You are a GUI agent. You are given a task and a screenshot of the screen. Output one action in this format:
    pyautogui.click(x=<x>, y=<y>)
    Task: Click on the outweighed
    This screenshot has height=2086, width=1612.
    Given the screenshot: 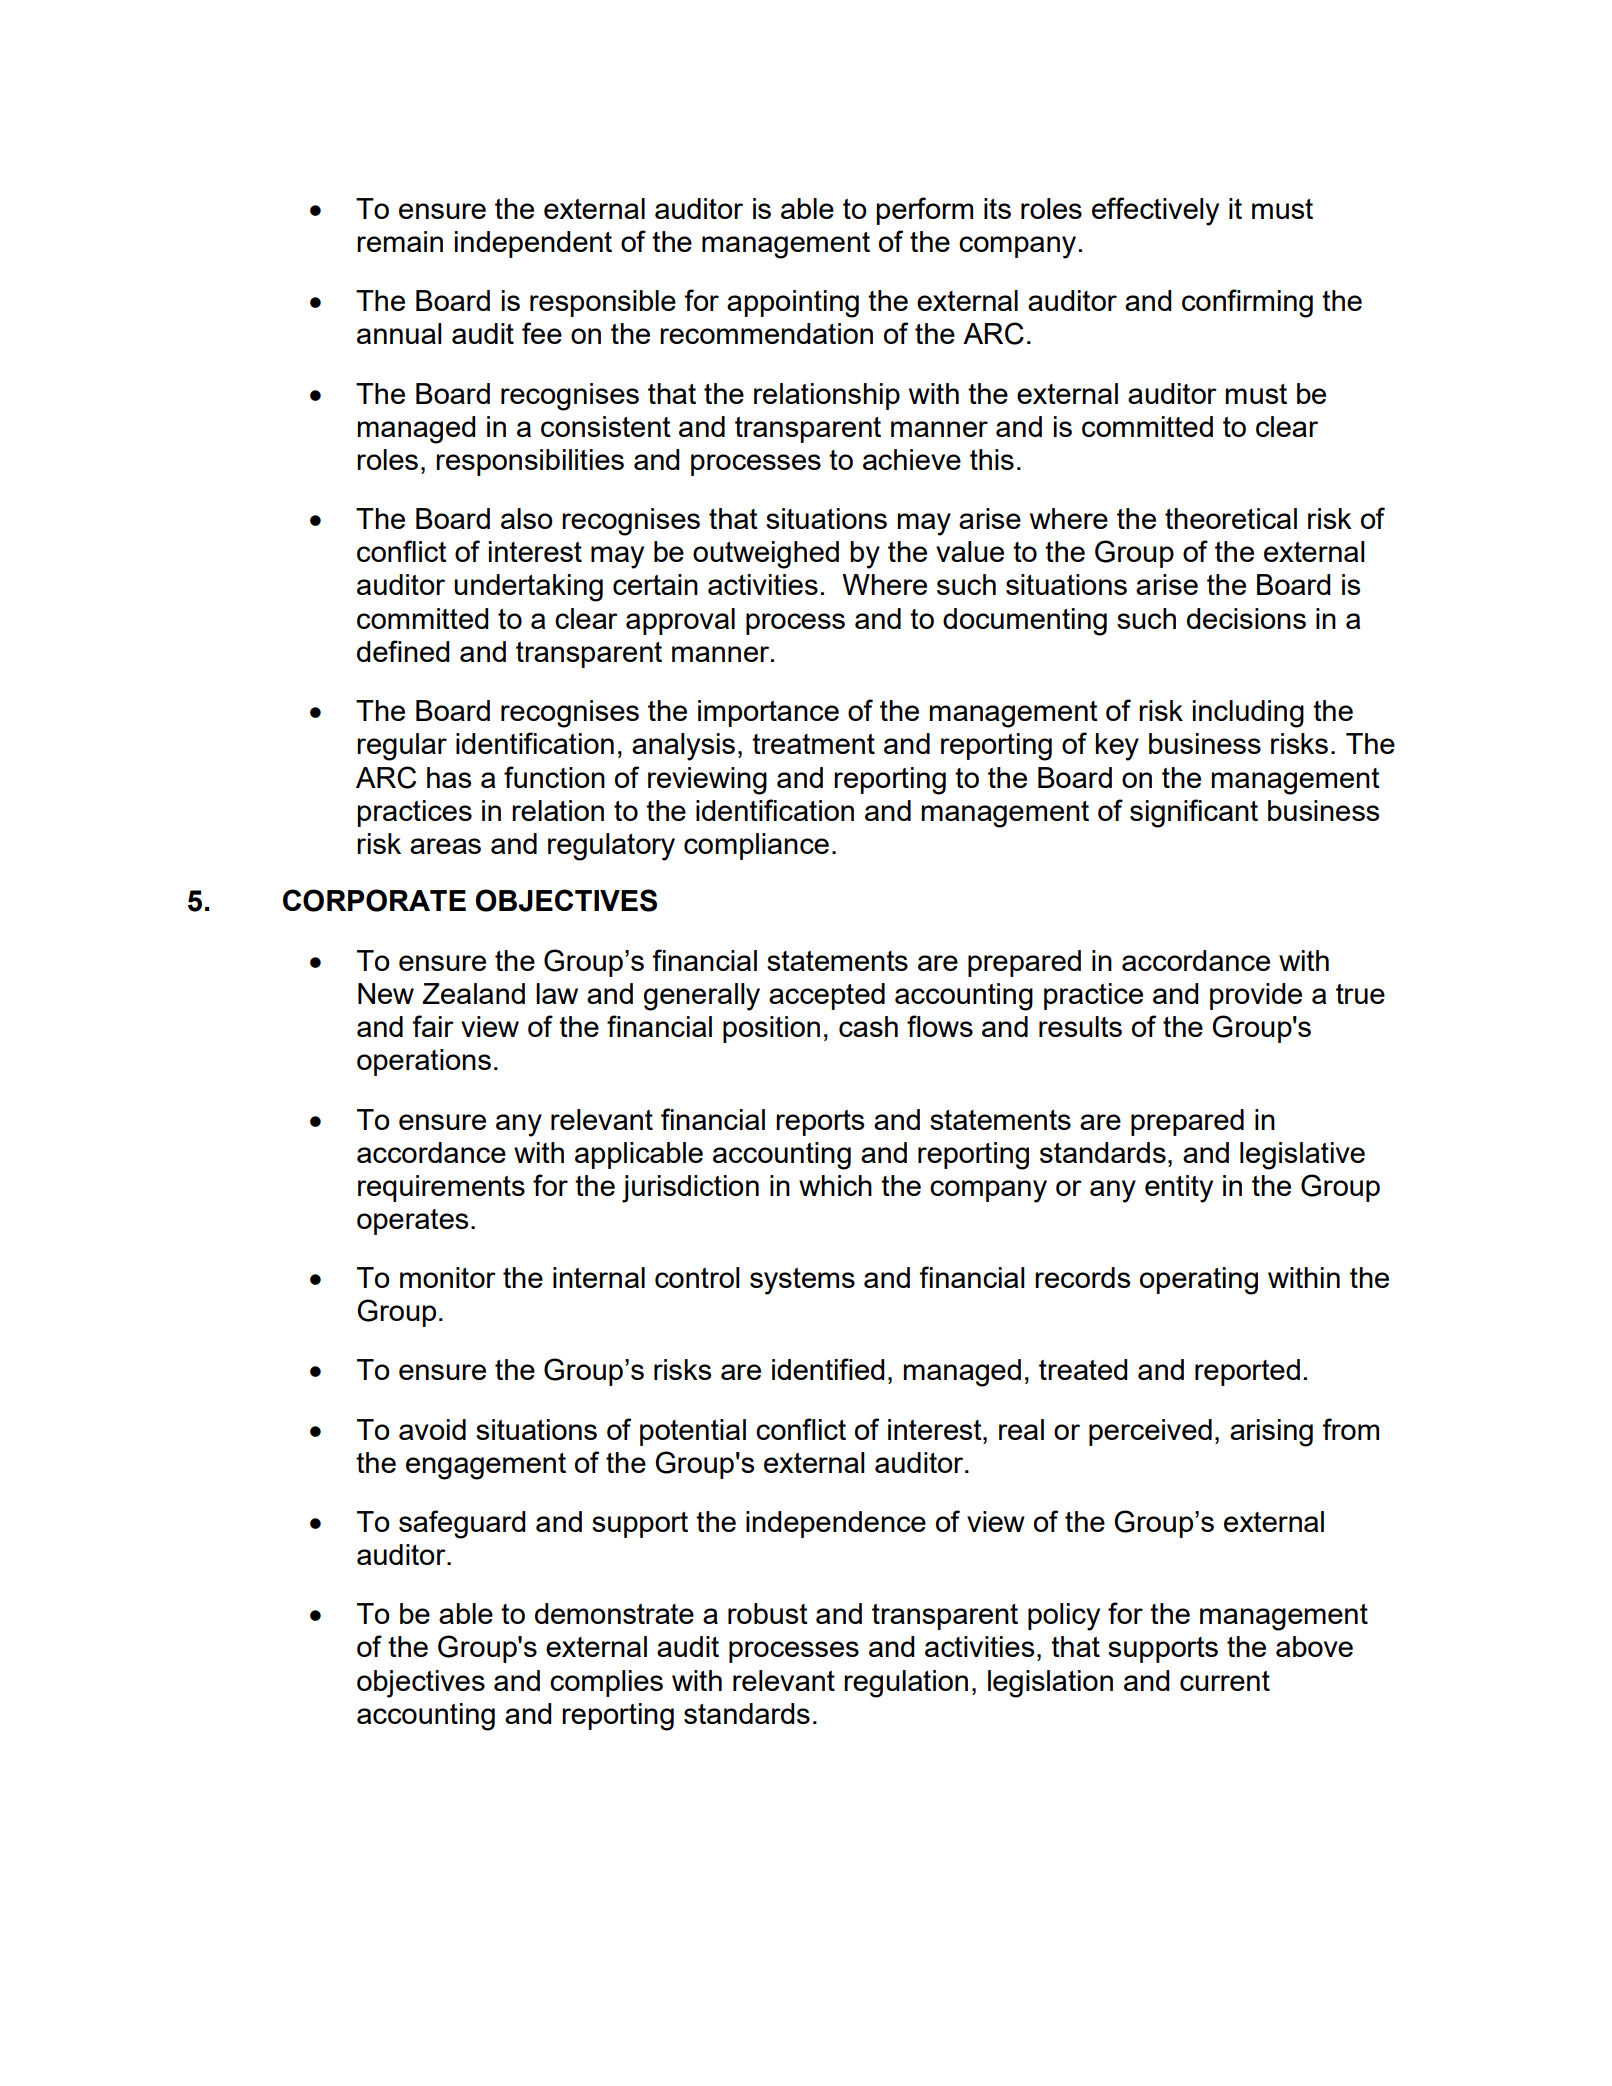 What is the action you would take?
    pyautogui.click(x=766, y=555)
